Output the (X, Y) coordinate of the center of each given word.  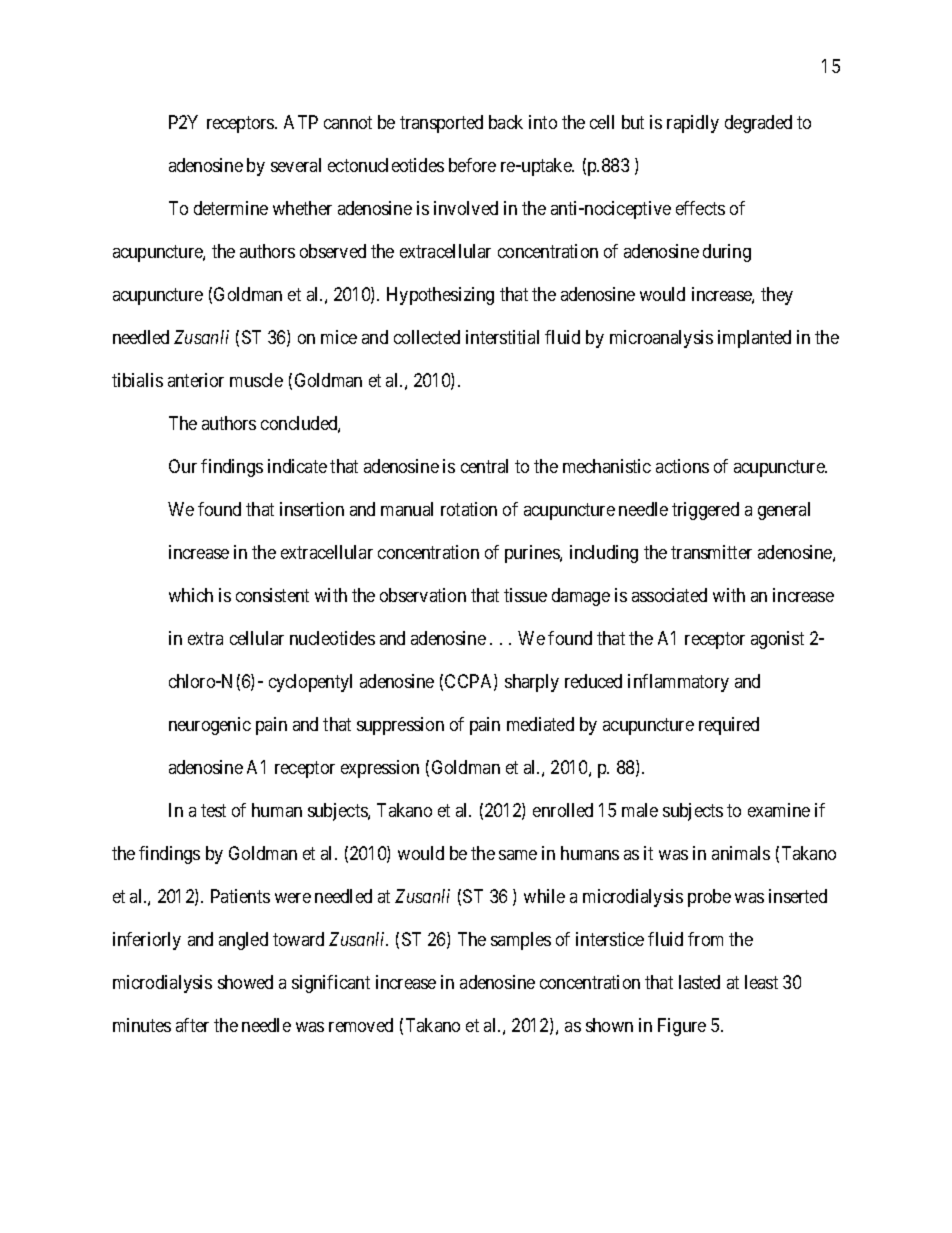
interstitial (502, 337)
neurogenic (210, 726)
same (518, 855)
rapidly (693, 124)
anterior (196, 380)
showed (245, 982)
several (296, 165)
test (213, 810)
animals (741, 853)
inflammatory (678, 683)
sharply (532, 683)
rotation (469, 509)
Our (183, 466)
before (472, 165)
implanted (754, 339)
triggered (705, 511)
